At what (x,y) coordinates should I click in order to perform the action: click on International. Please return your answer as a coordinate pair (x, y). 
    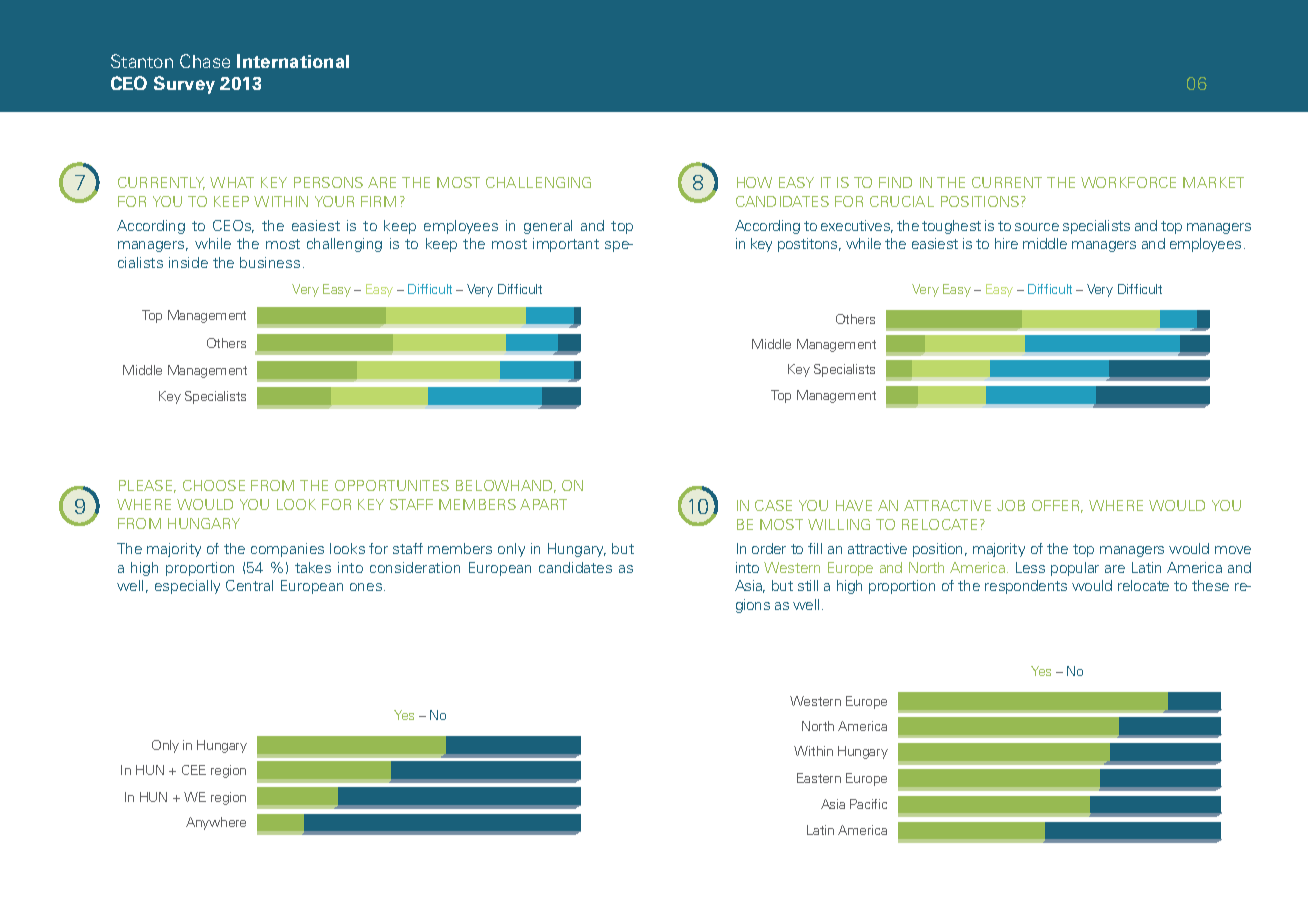
    Looking at the image, I should click on (293, 61).
